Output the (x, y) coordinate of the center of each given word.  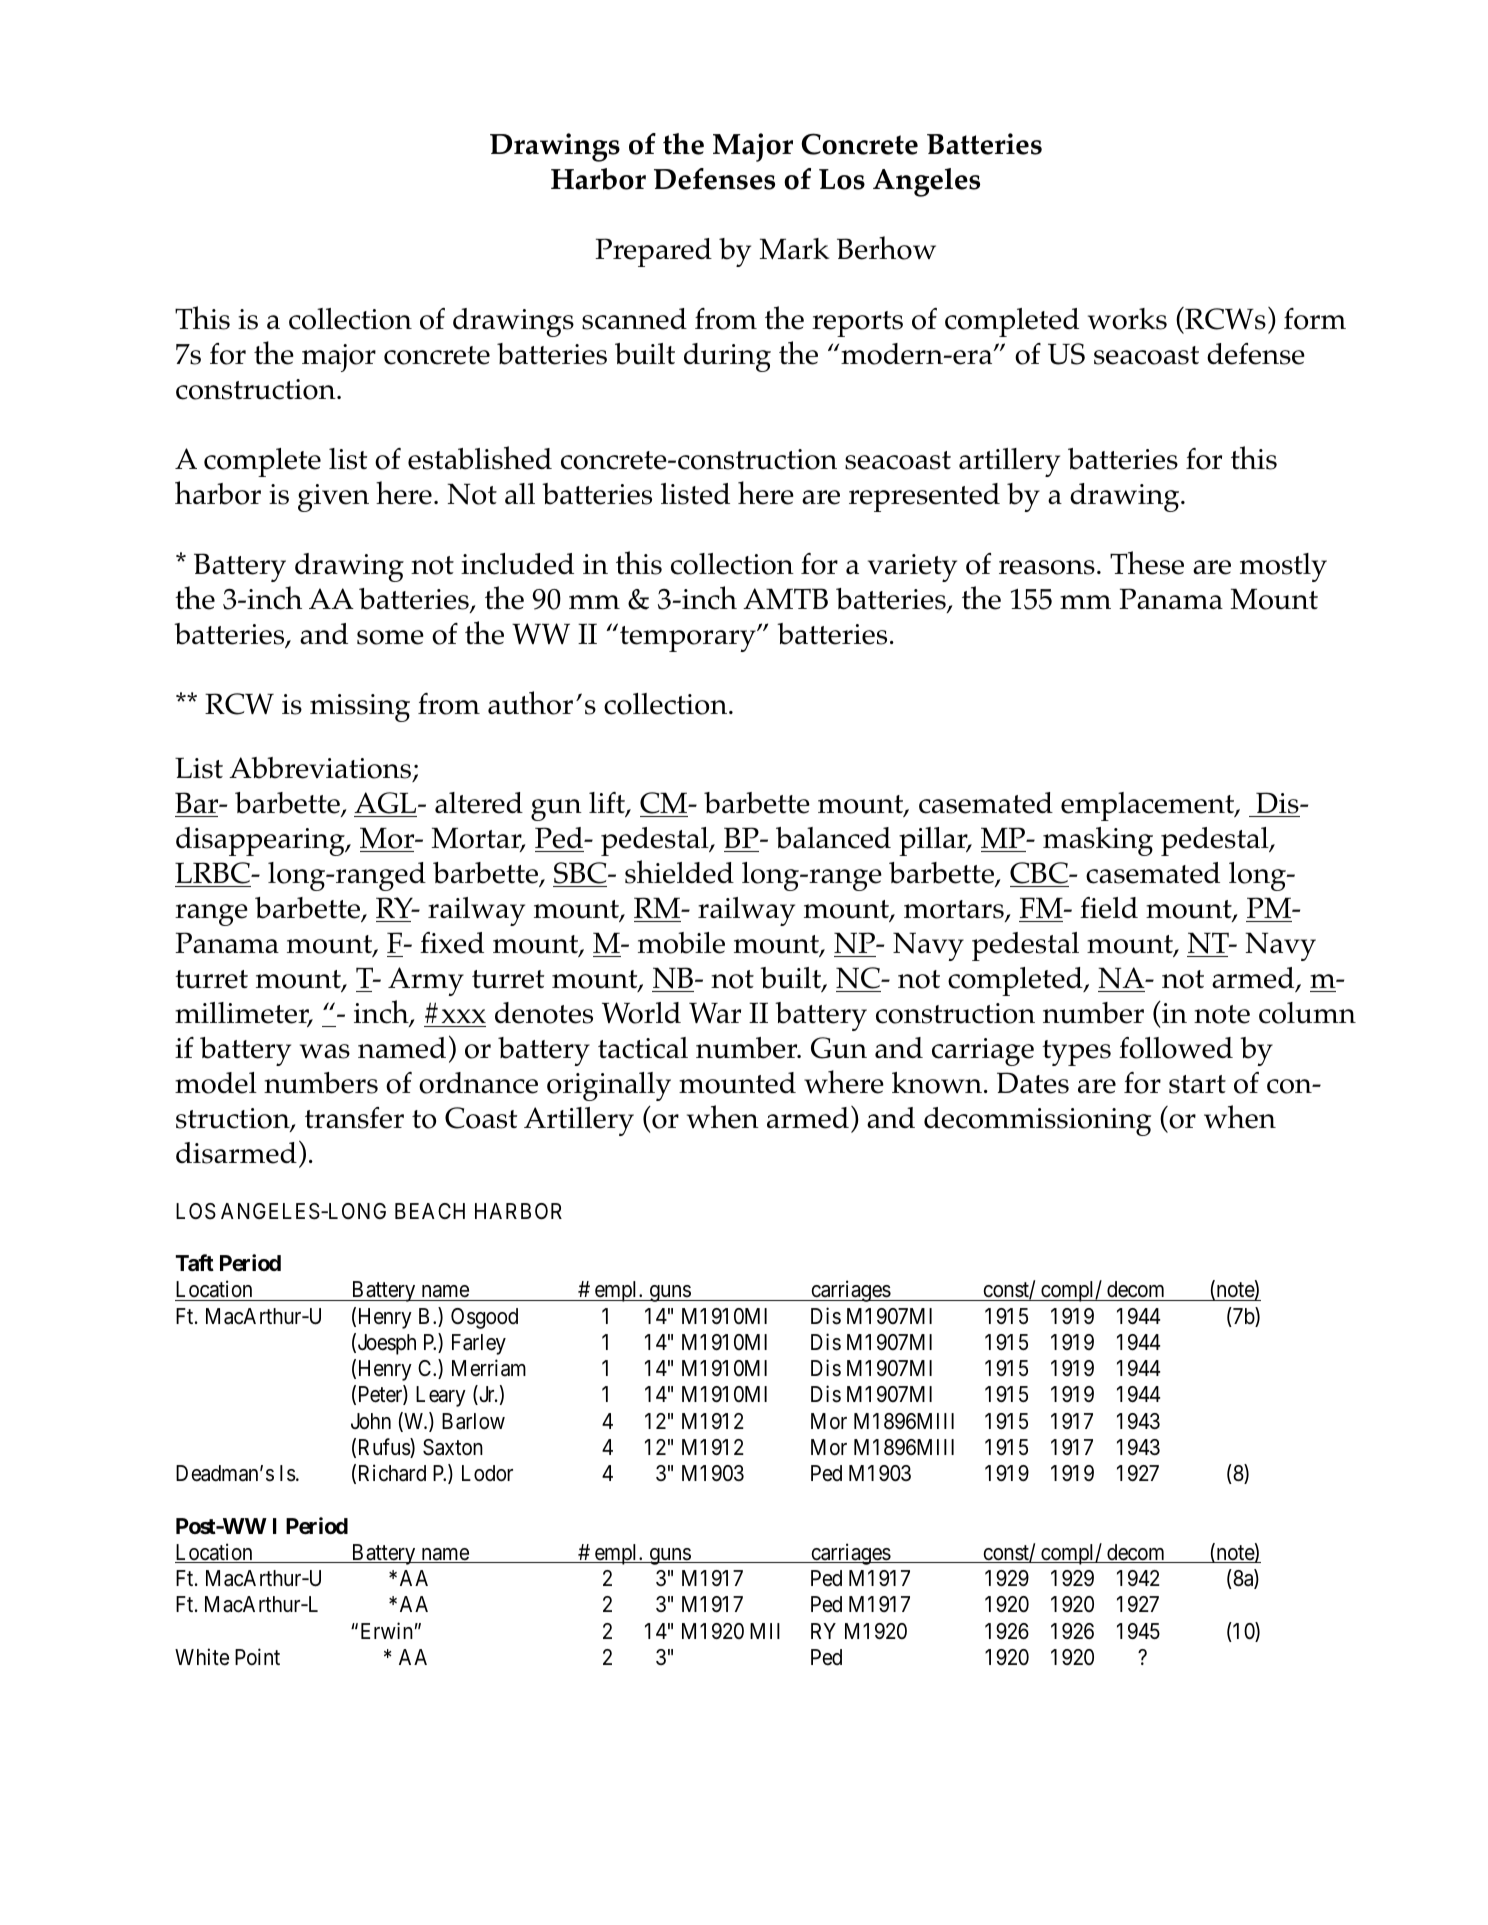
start (1197, 1084)
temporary (689, 639)
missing (360, 708)
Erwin (387, 1630)
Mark (794, 248)
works (1127, 319)
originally (609, 1086)
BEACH (430, 1211)
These (1147, 563)
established (480, 458)
